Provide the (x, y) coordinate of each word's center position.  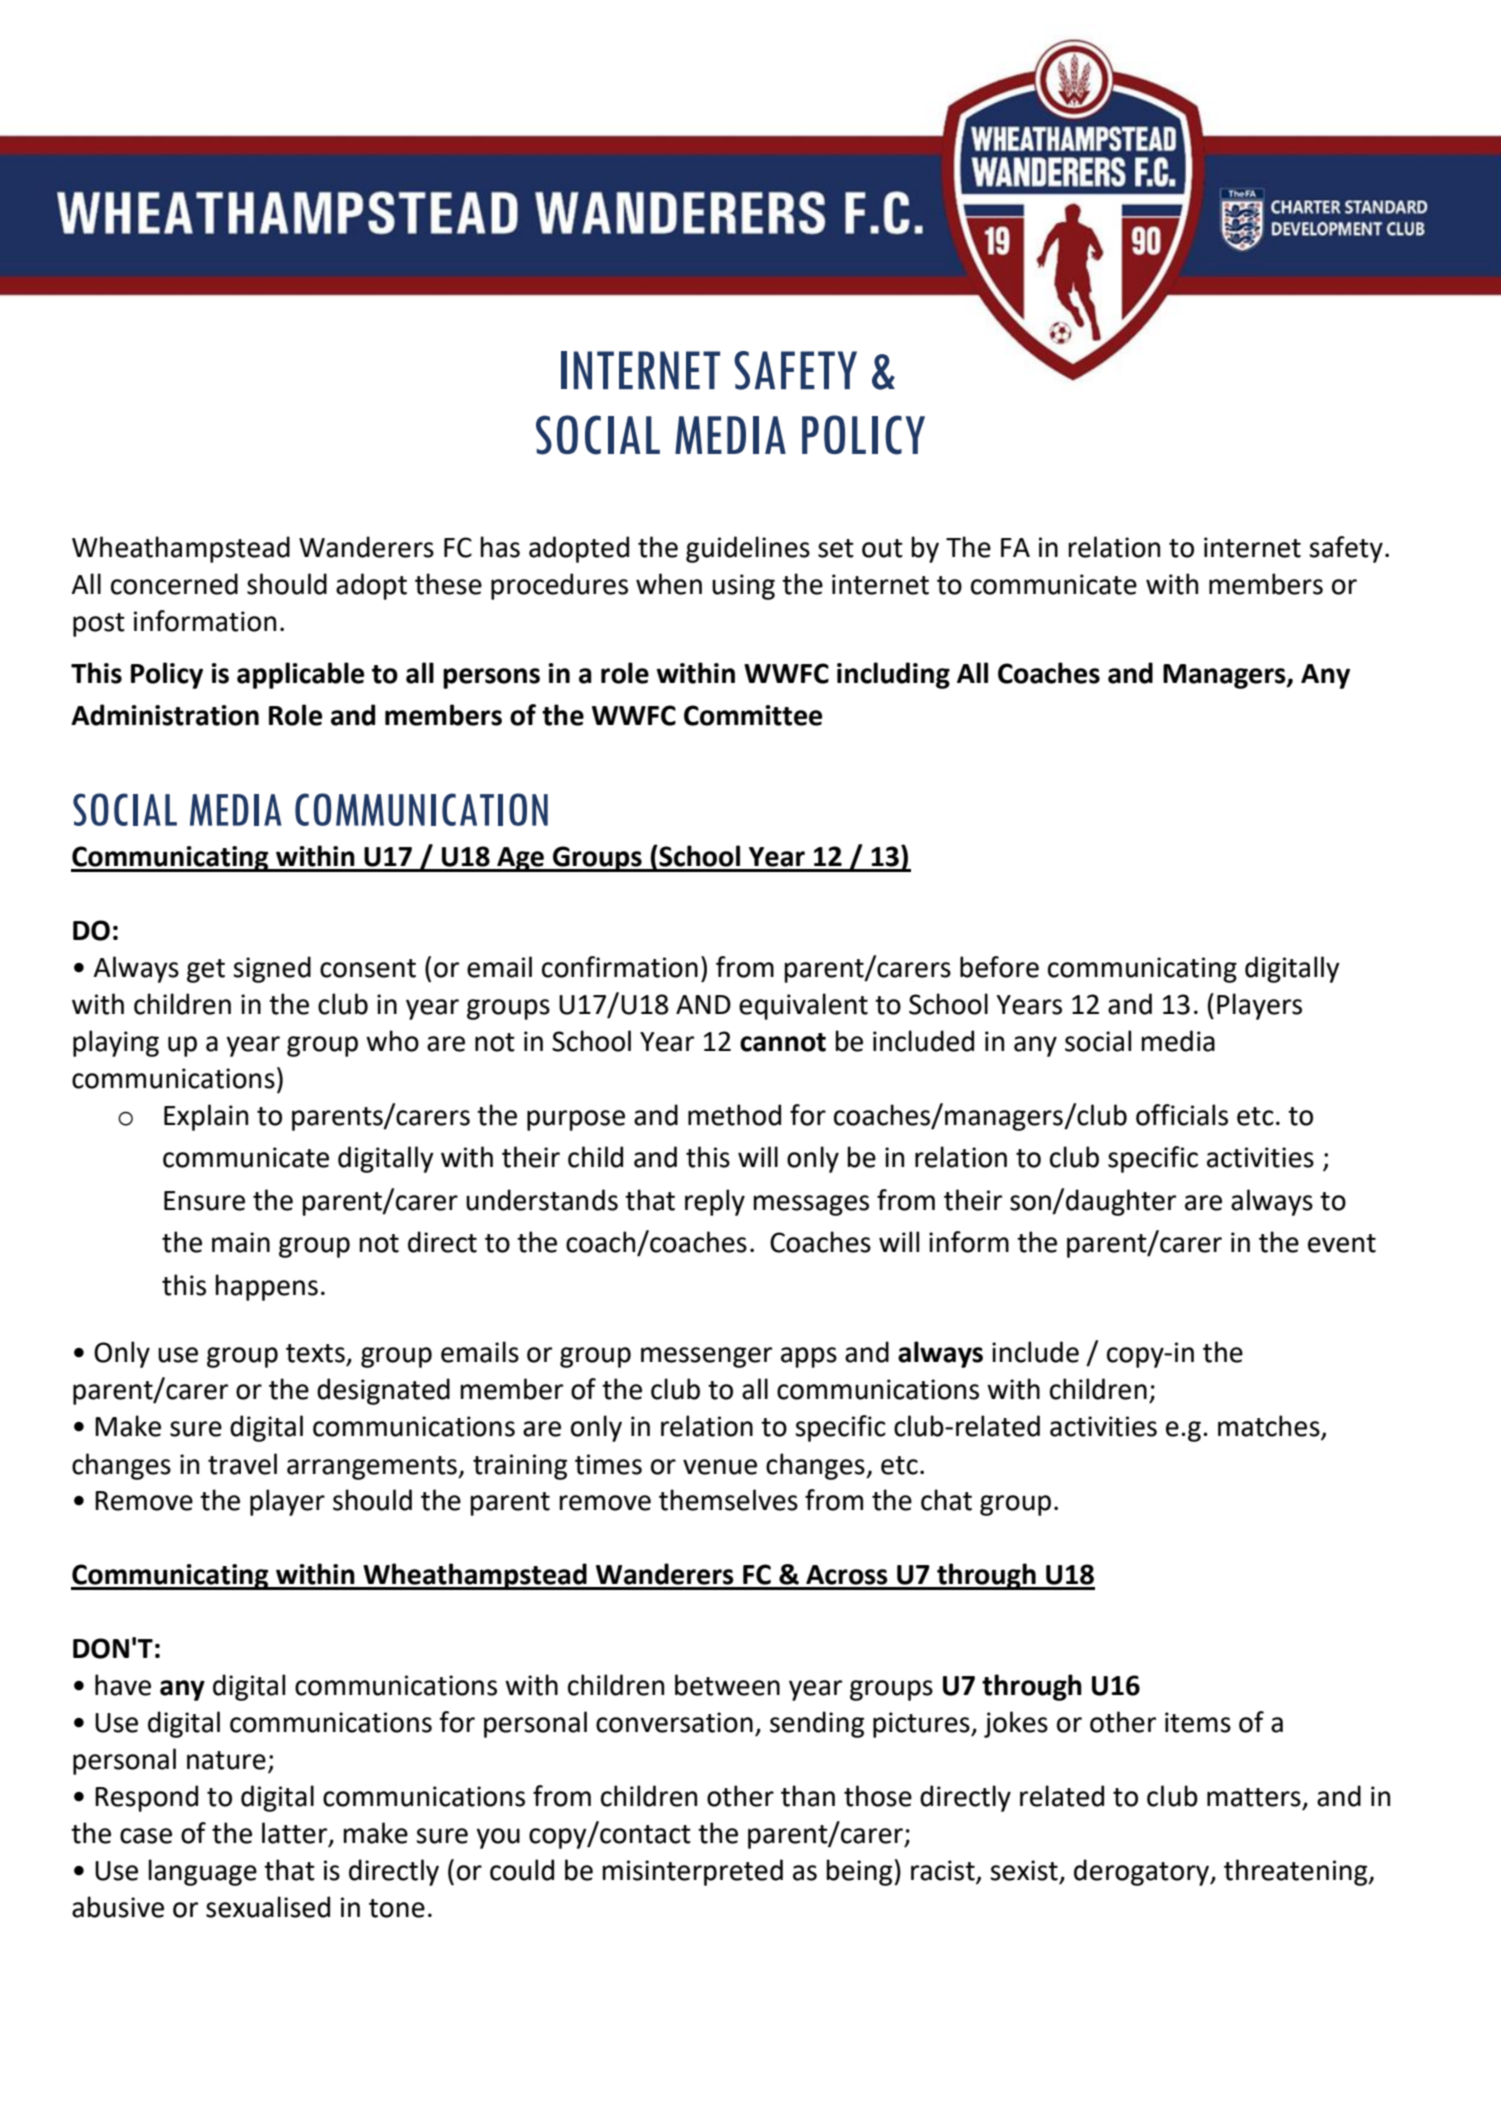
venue (720, 1467)
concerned (174, 584)
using (743, 587)
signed (272, 969)
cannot (783, 1042)
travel (242, 1464)
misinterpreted (692, 1872)
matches (1270, 1427)
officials (1182, 1115)
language (202, 1872)
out (882, 548)
